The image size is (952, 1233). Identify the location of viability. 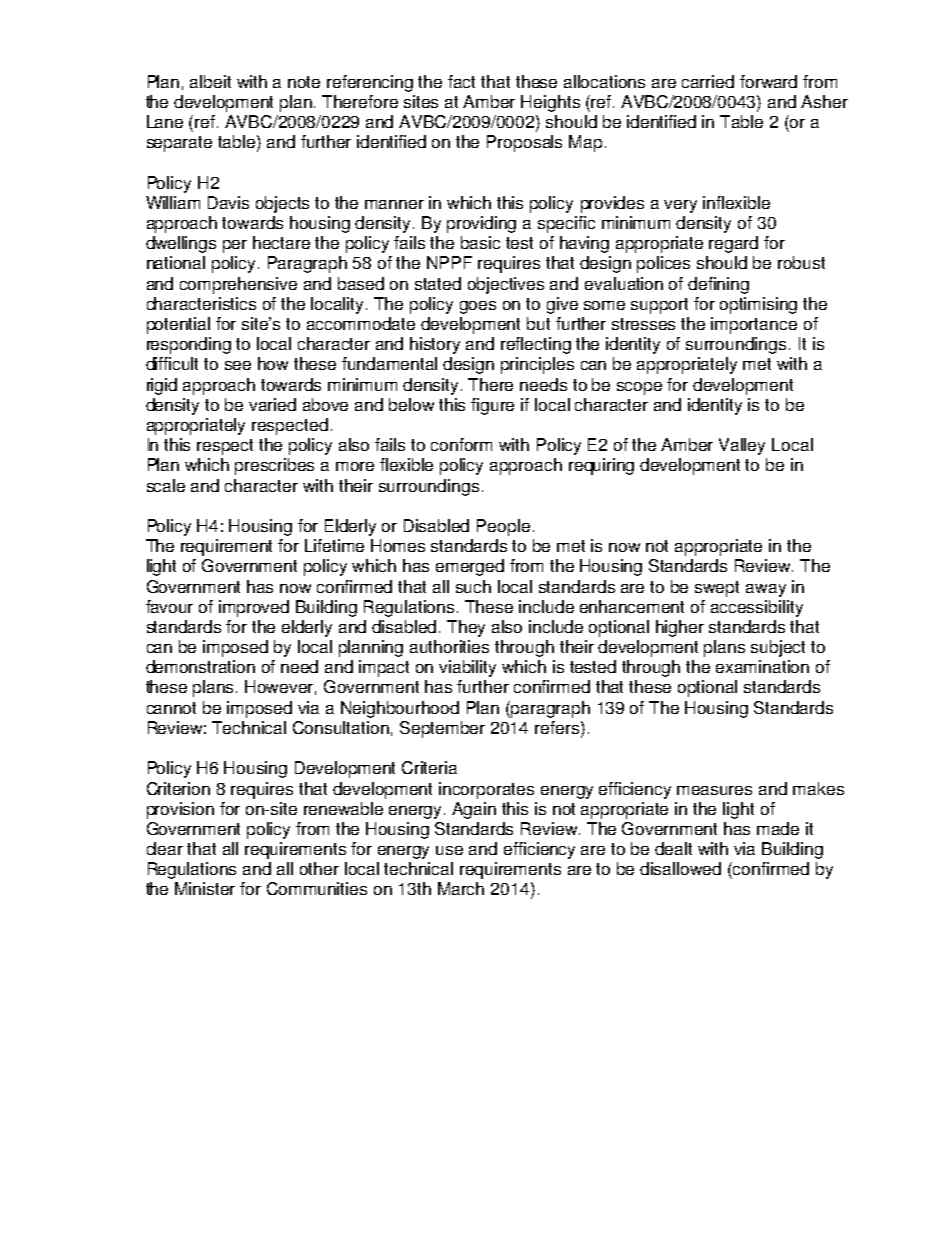
(467, 668).
